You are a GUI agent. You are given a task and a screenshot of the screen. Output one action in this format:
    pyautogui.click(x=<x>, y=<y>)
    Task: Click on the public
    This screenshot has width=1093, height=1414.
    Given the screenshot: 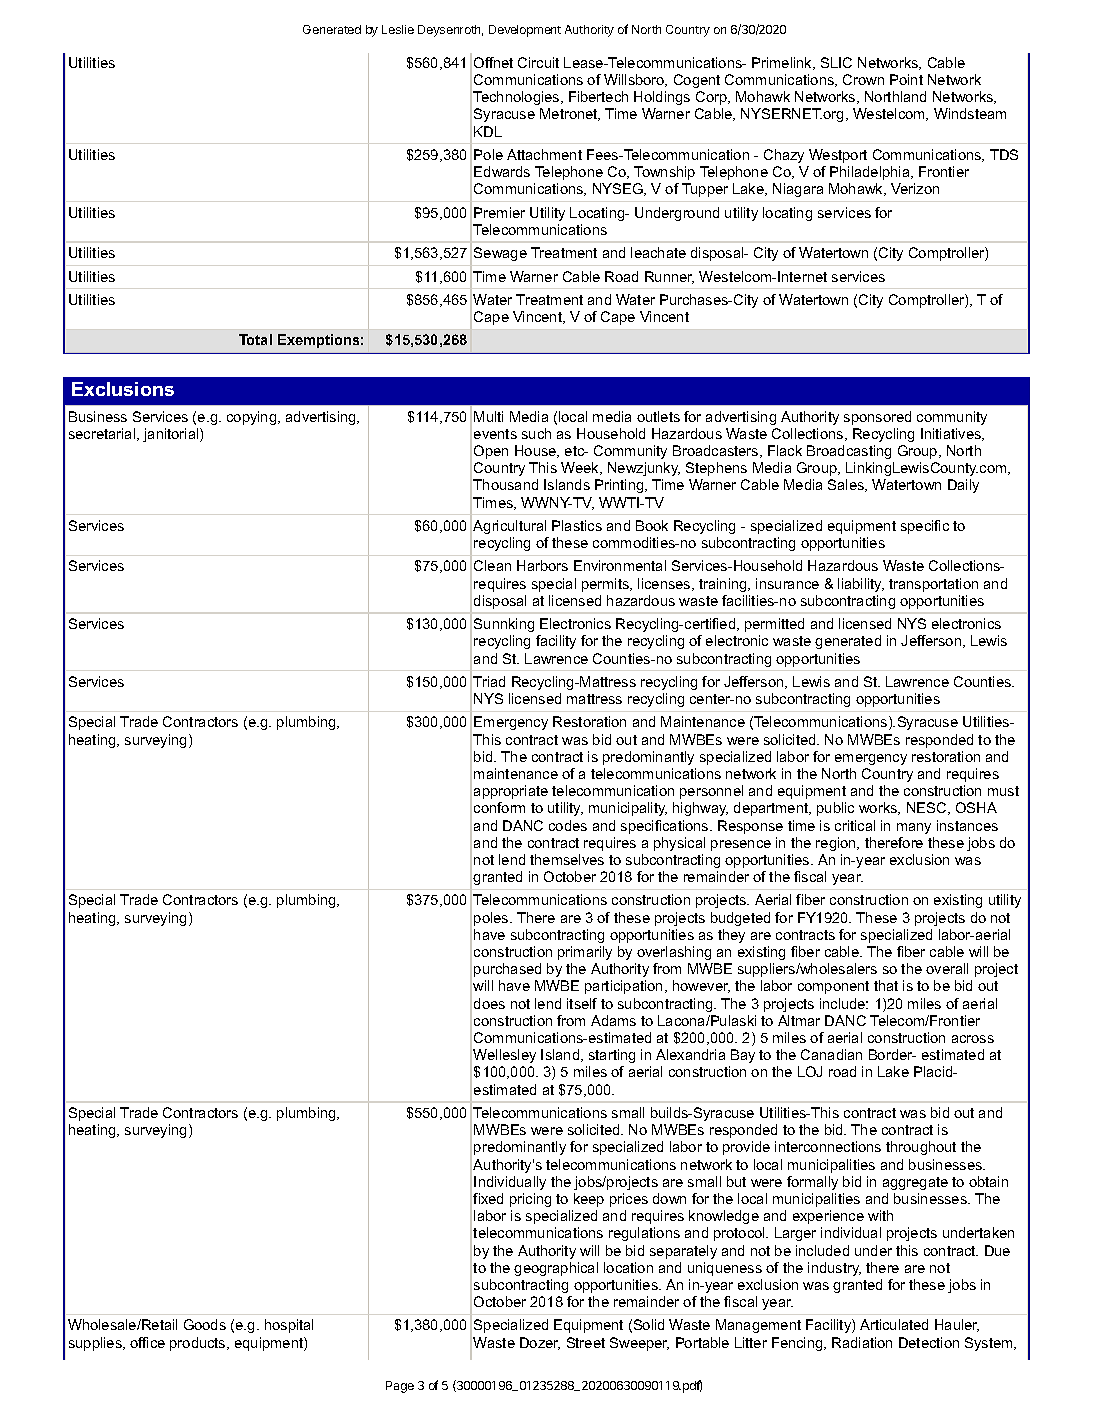 What is the action you would take?
    pyautogui.click(x=835, y=809)
